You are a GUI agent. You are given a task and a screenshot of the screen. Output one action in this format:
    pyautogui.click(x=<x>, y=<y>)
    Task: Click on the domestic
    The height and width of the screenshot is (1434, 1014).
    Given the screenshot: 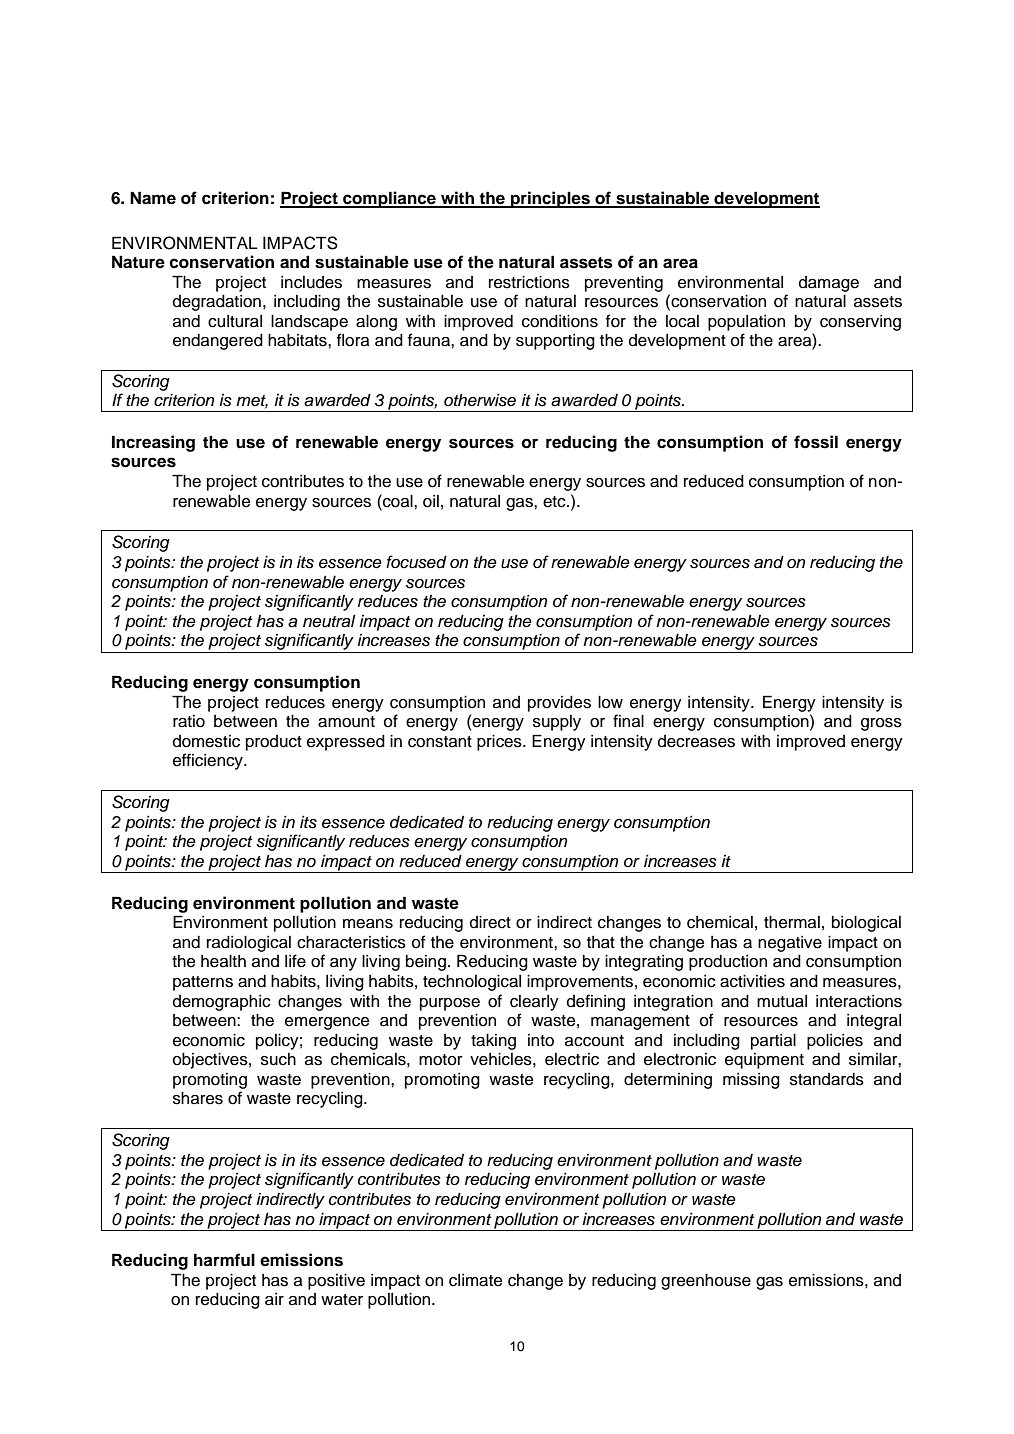 What is the action you would take?
    pyautogui.click(x=206, y=741)
